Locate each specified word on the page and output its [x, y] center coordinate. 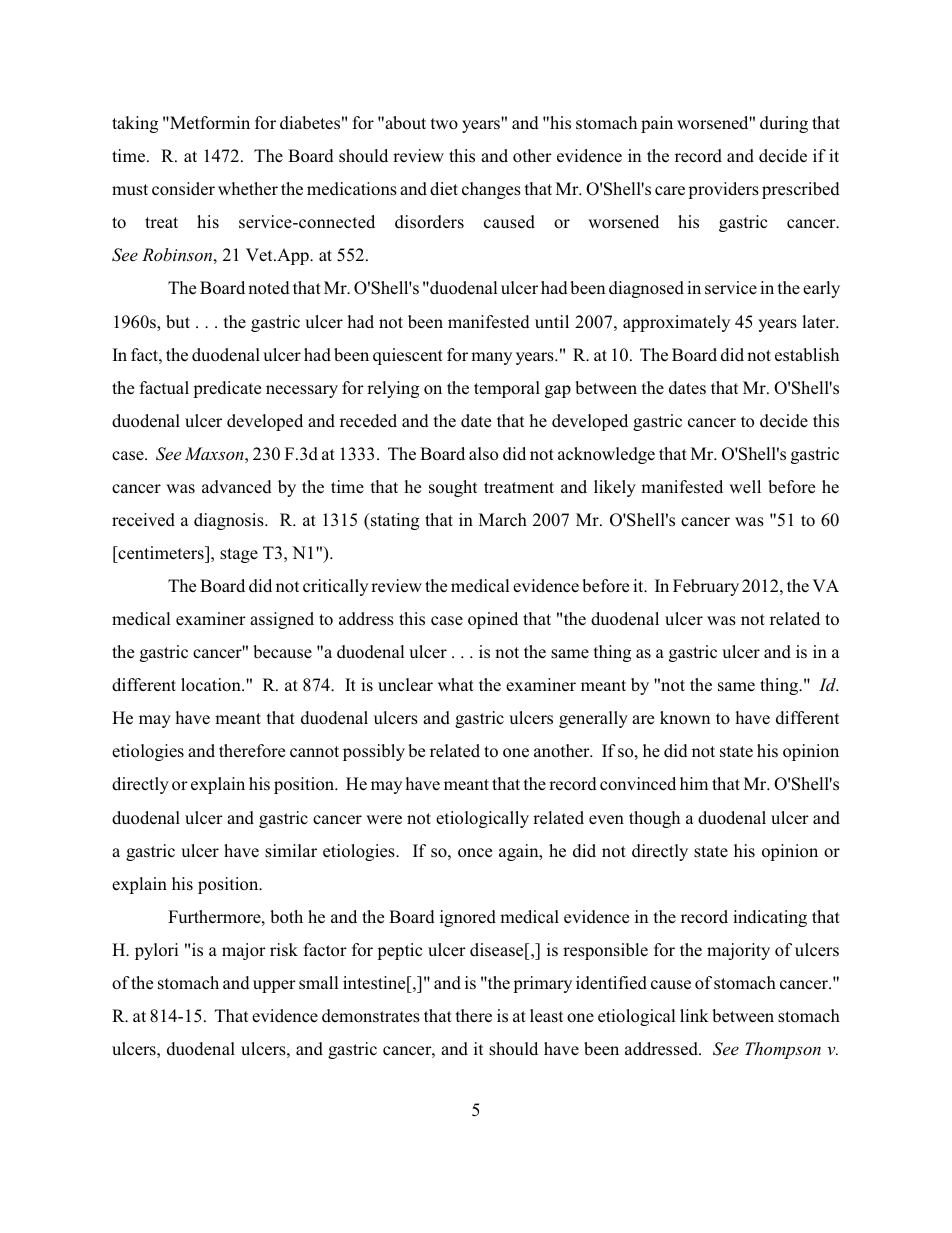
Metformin [209, 123]
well [745, 486]
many [491, 358]
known [685, 718]
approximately [676, 323]
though [654, 819]
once [475, 853]
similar [291, 851]
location [212, 685]
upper [274, 986]
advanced [237, 487]
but [178, 322]
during [784, 124]
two [444, 124]
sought [453, 488]
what [456, 684]
